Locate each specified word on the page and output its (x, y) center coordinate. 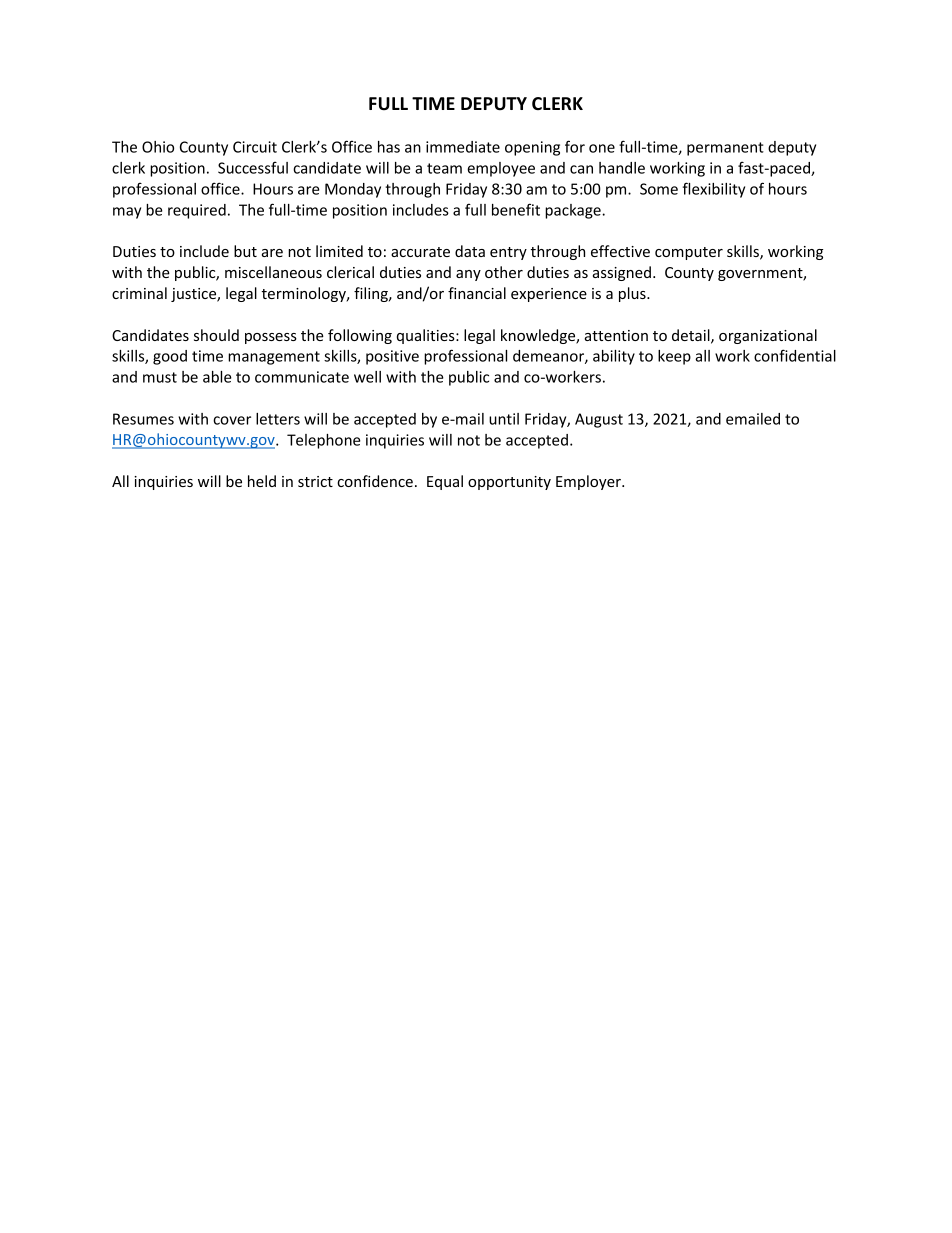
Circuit (255, 147)
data (470, 251)
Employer (589, 482)
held (262, 481)
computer (689, 253)
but (245, 251)
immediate (463, 147)
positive (392, 357)
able (217, 377)
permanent (725, 149)
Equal (445, 482)
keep (674, 357)
